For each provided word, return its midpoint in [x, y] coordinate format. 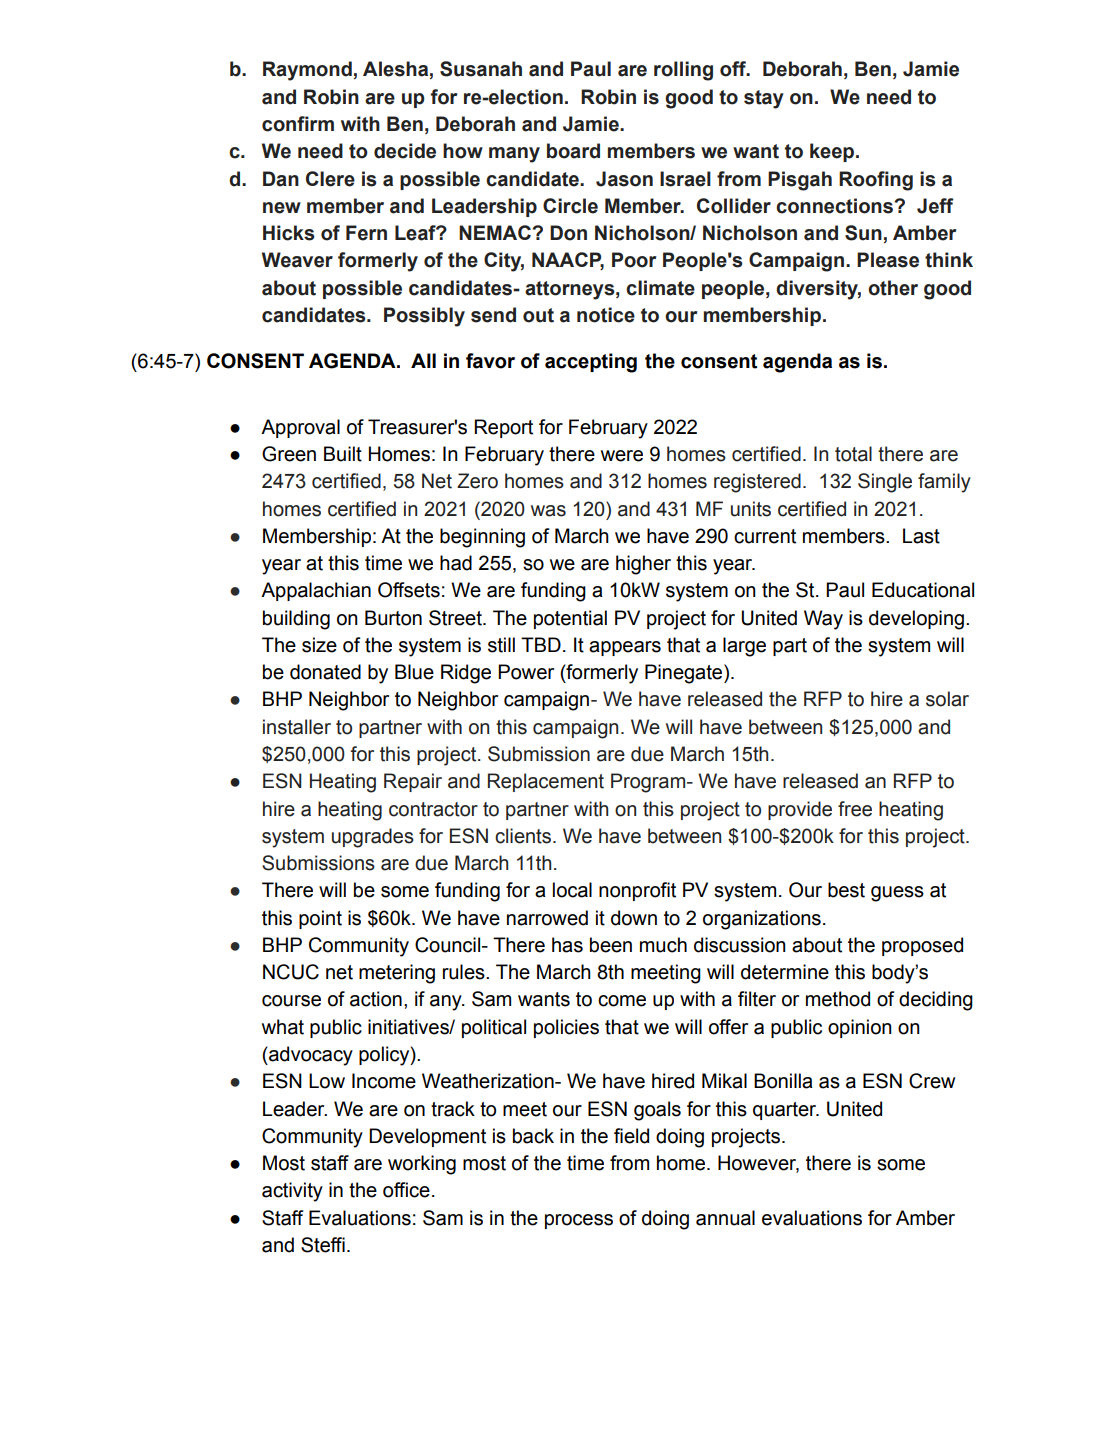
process [579, 1221]
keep [832, 152]
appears [625, 648]
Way [823, 620]
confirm [298, 124]
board [573, 151]
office [406, 1190]
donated [325, 672]
